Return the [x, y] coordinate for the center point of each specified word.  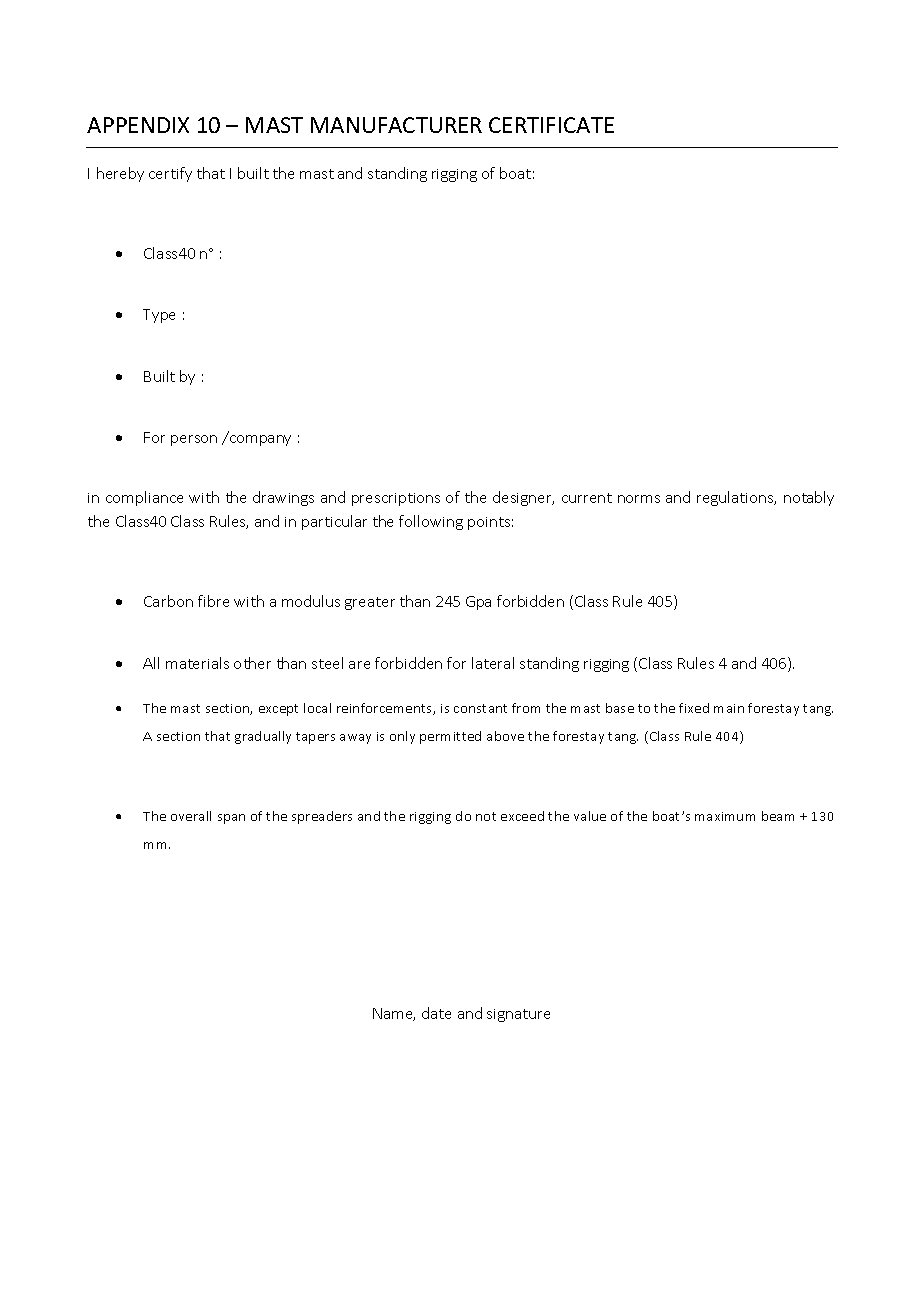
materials [197, 663]
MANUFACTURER [396, 125]
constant [480, 708]
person [194, 440]
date [436, 1013]
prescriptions [396, 499]
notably [809, 498]
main [729, 708]
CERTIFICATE [551, 125]
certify [170, 174]
